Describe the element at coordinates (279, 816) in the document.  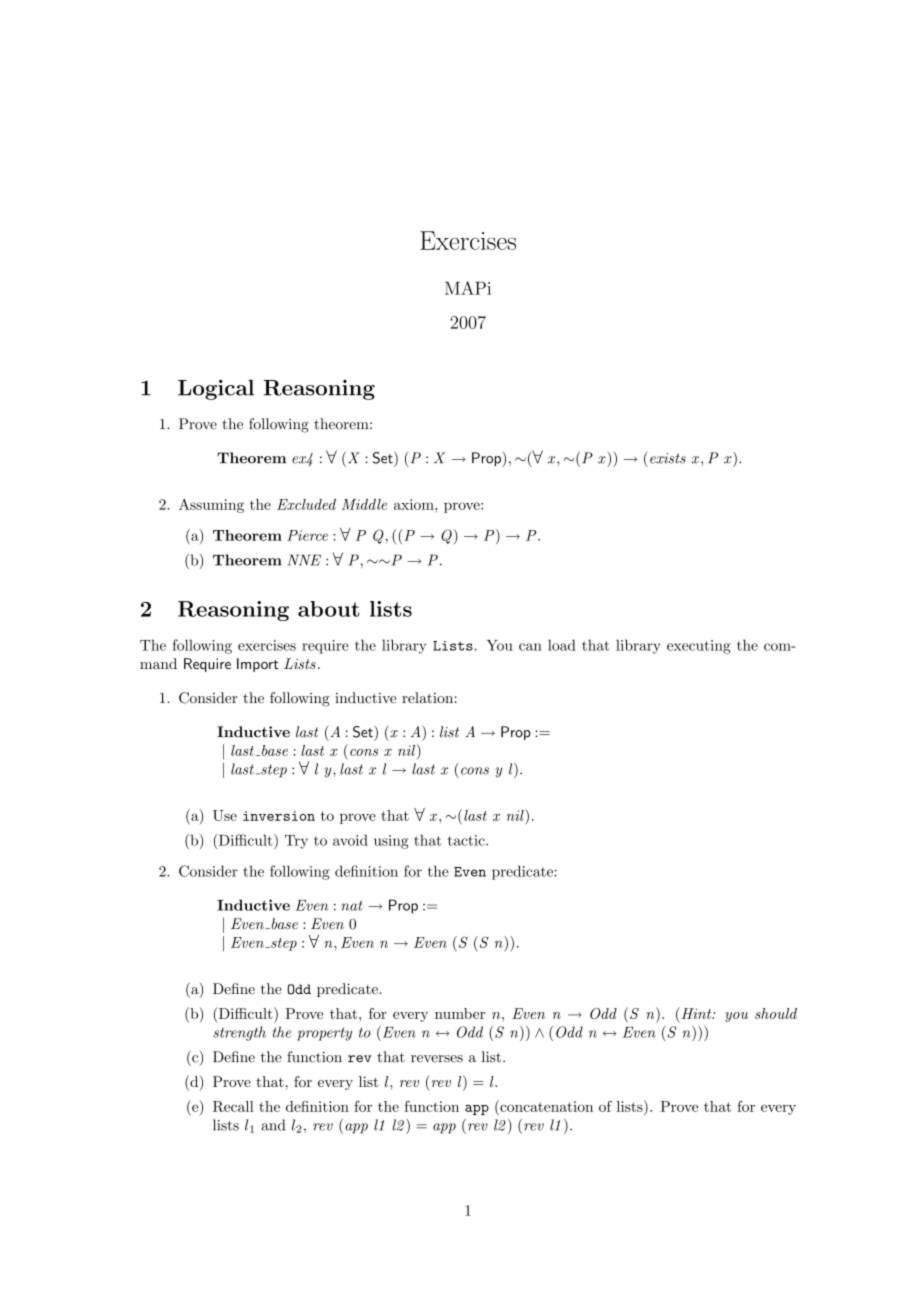
I see `inversion` at that location.
